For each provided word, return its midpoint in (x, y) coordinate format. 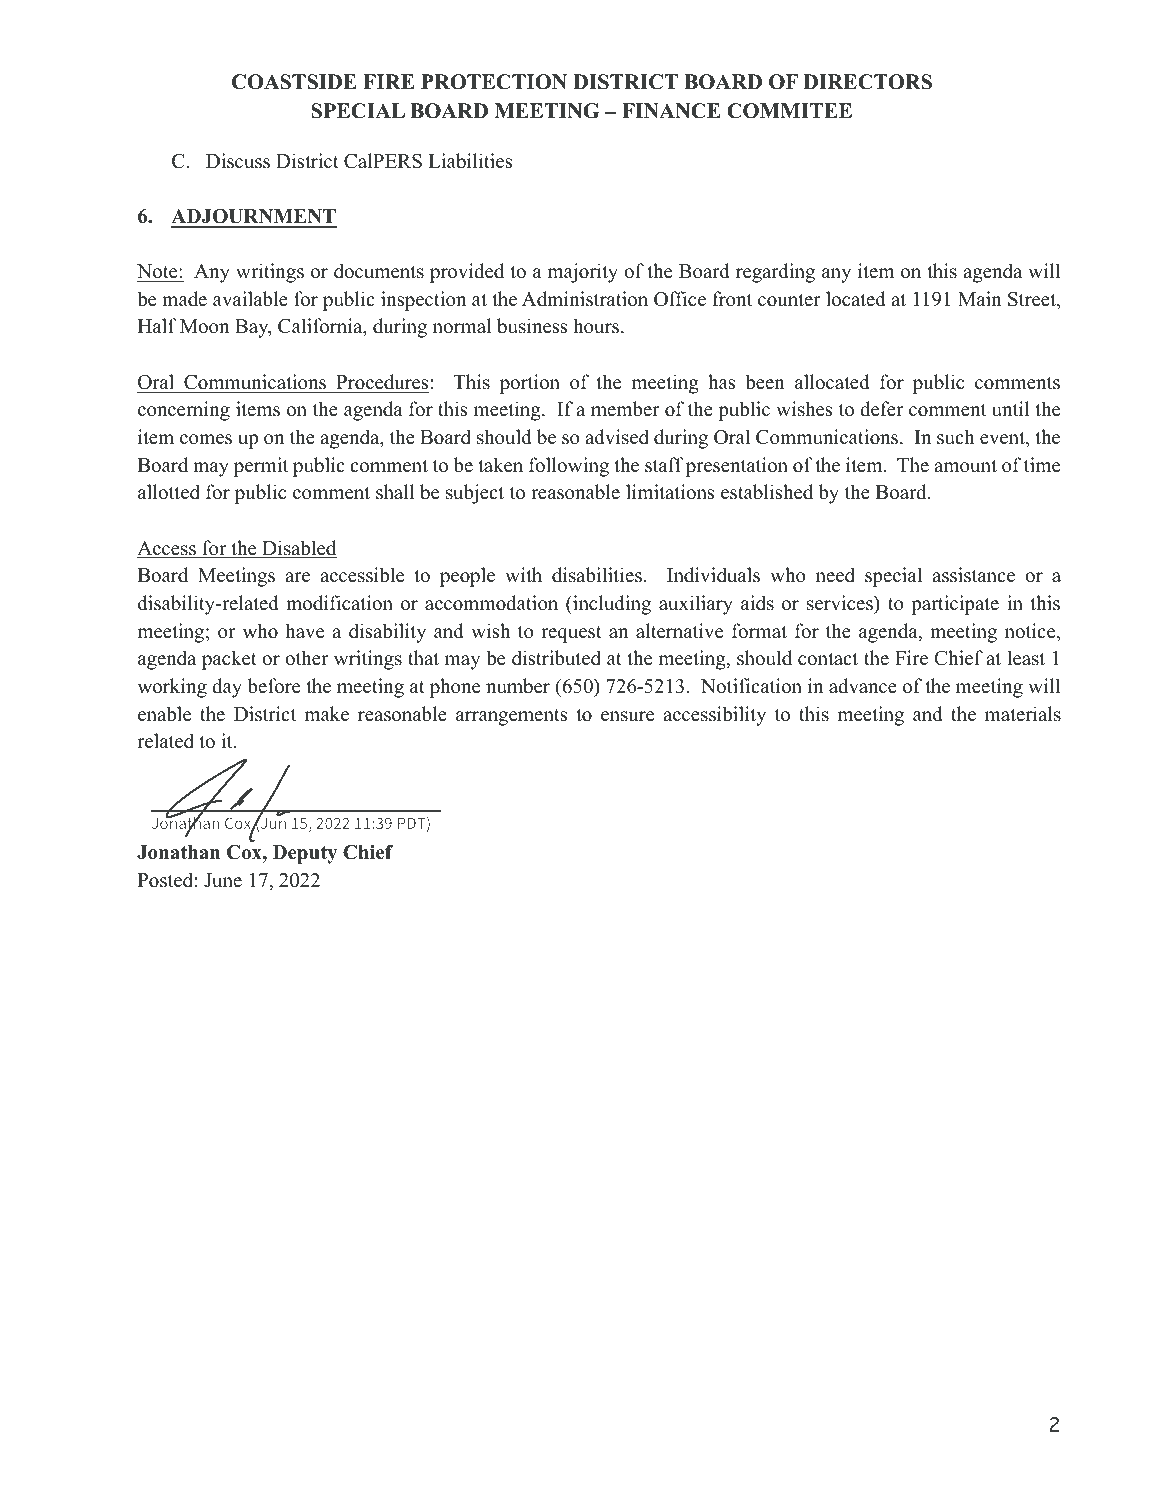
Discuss (238, 161)
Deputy (305, 854)
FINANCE (671, 111)
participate (955, 605)
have (304, 631)
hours (597, 326)
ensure (627, 716)
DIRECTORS (867, 82)
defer (881, 409)
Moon (204, 326)
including (611, 605)
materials (1023, 714)
